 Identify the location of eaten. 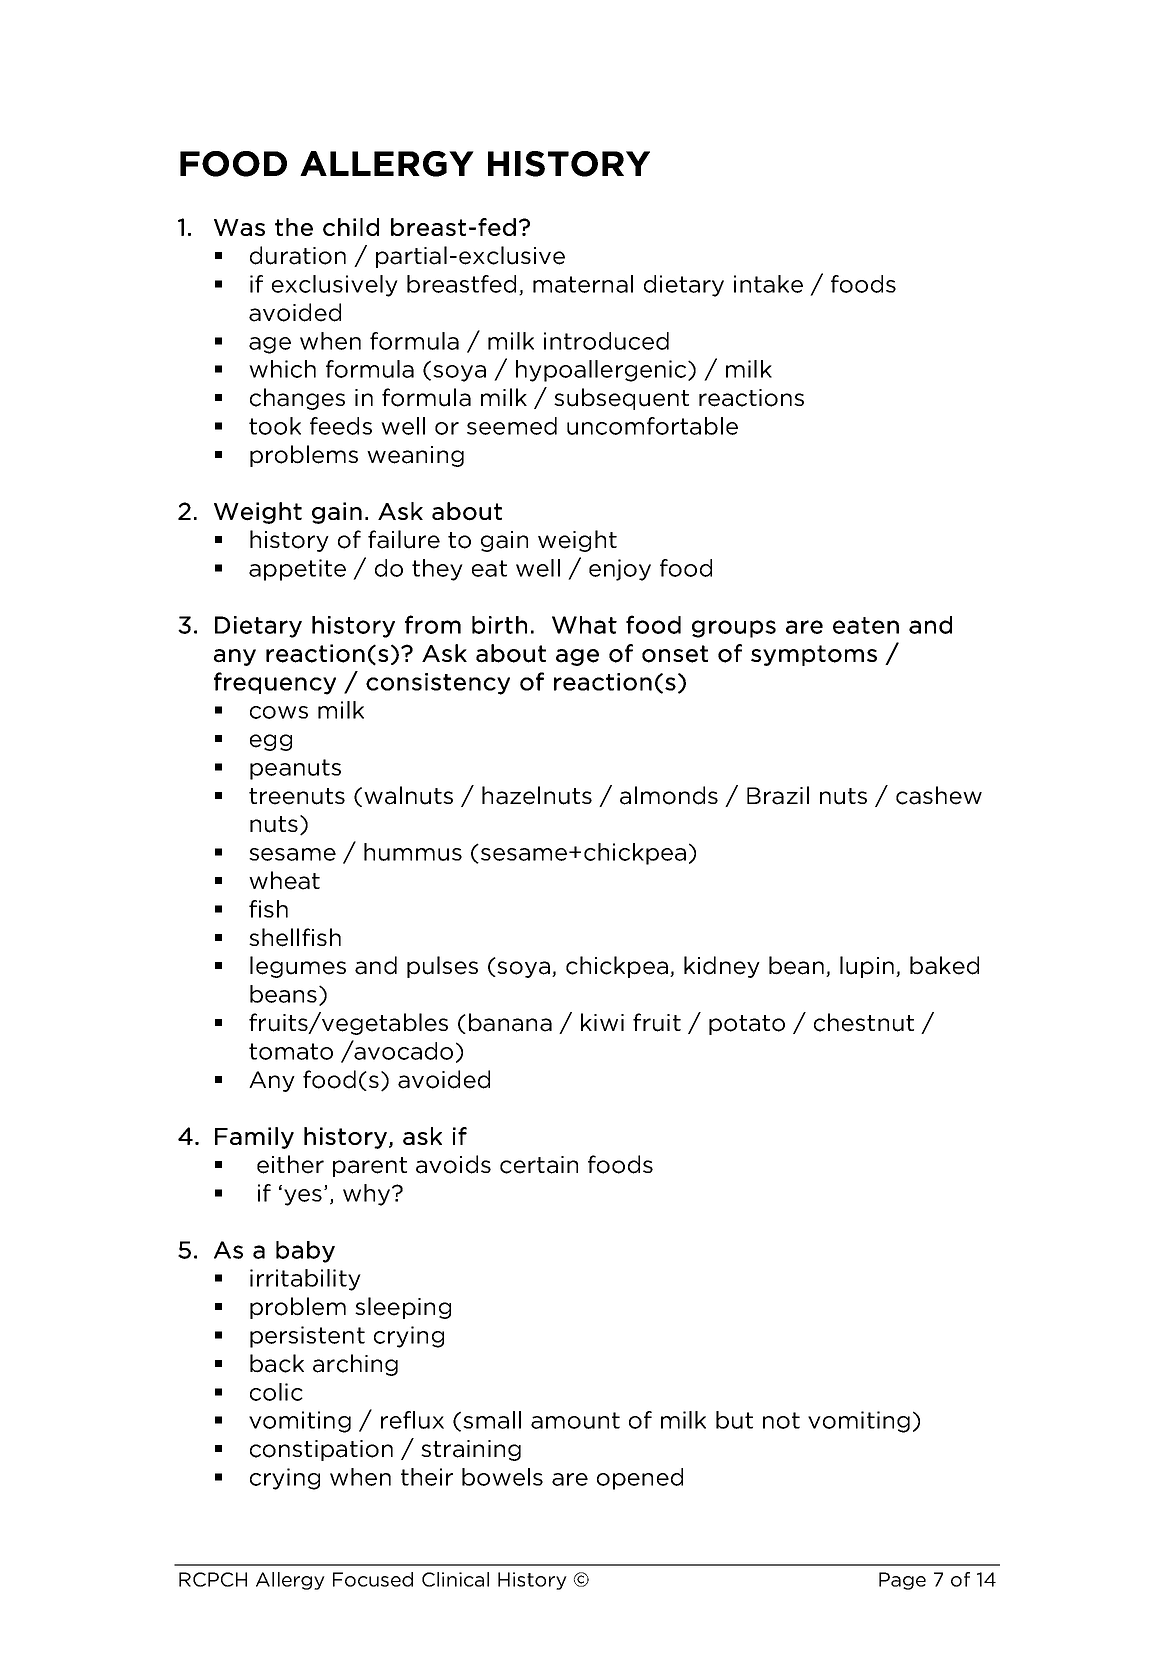
(866, 625).
